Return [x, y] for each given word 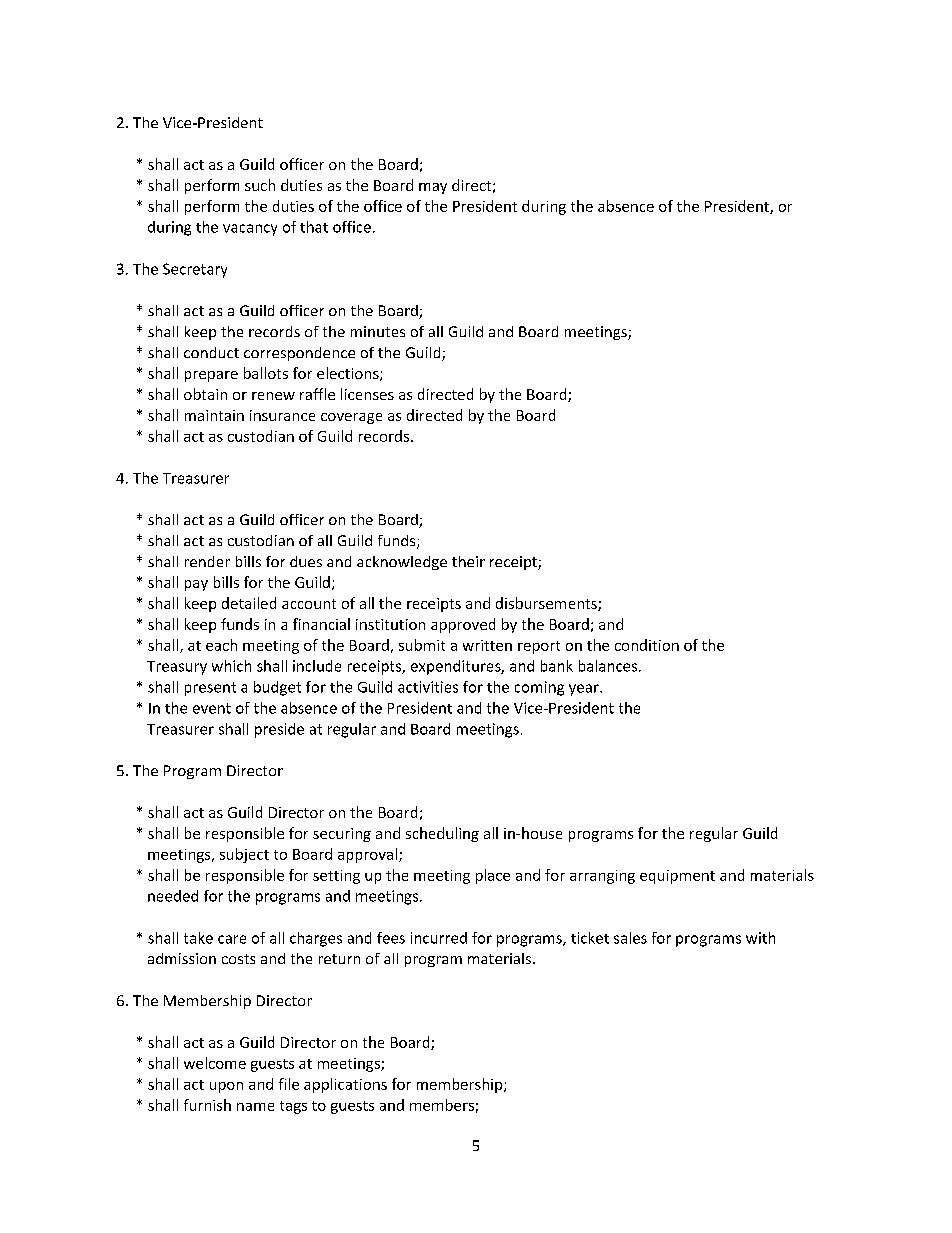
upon [226, 1087]
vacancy [250, 230]
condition [647, 645]
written [487, 645]
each [221, 645]
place [493, 876]
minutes [378, 331]
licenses [367, 394]
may [433, 188]
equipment [677, 877]
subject [244, 855]
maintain [214, 415]
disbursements [547, 604]
